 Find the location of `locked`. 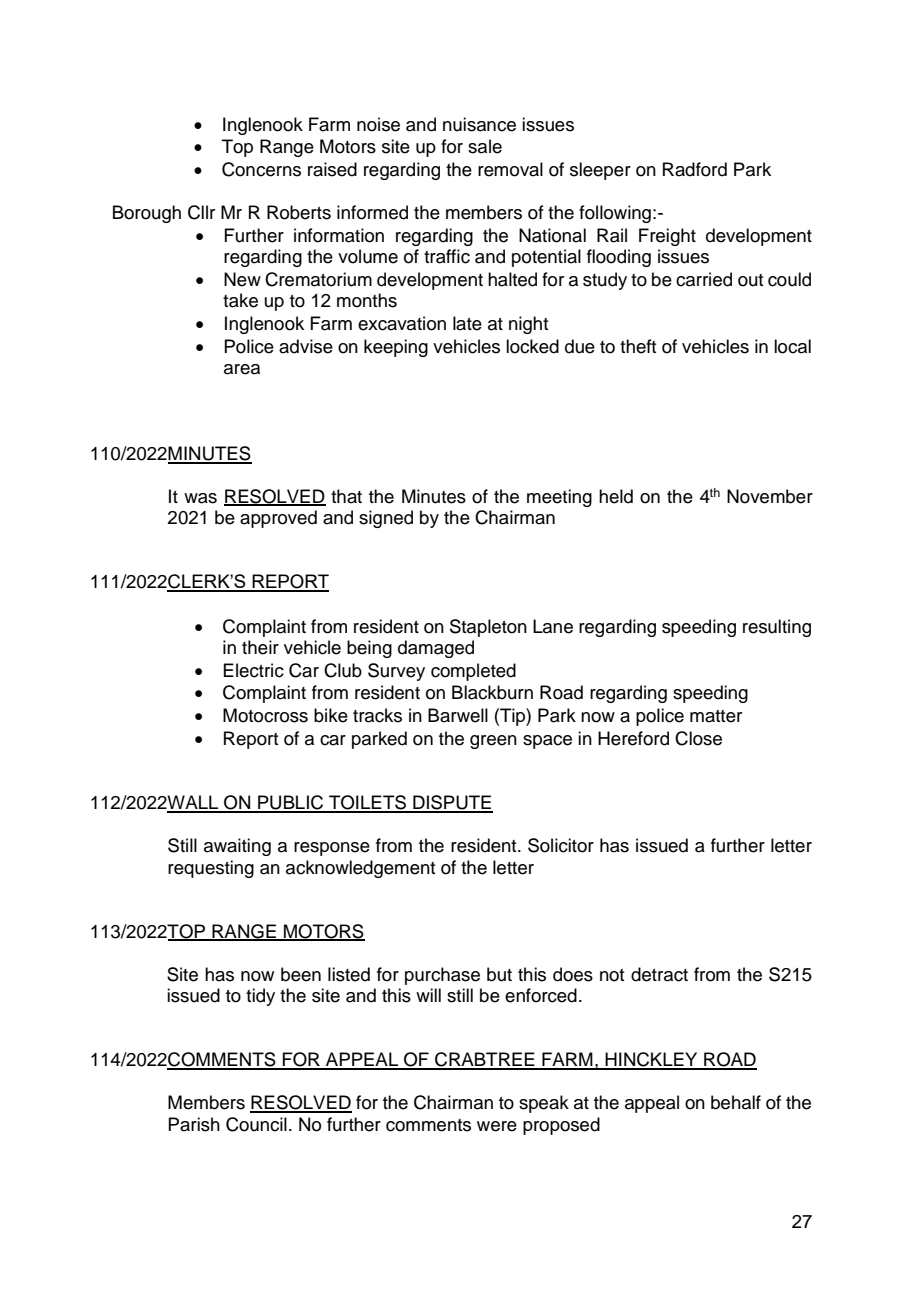

locked is located at coordinates (532, 346).
